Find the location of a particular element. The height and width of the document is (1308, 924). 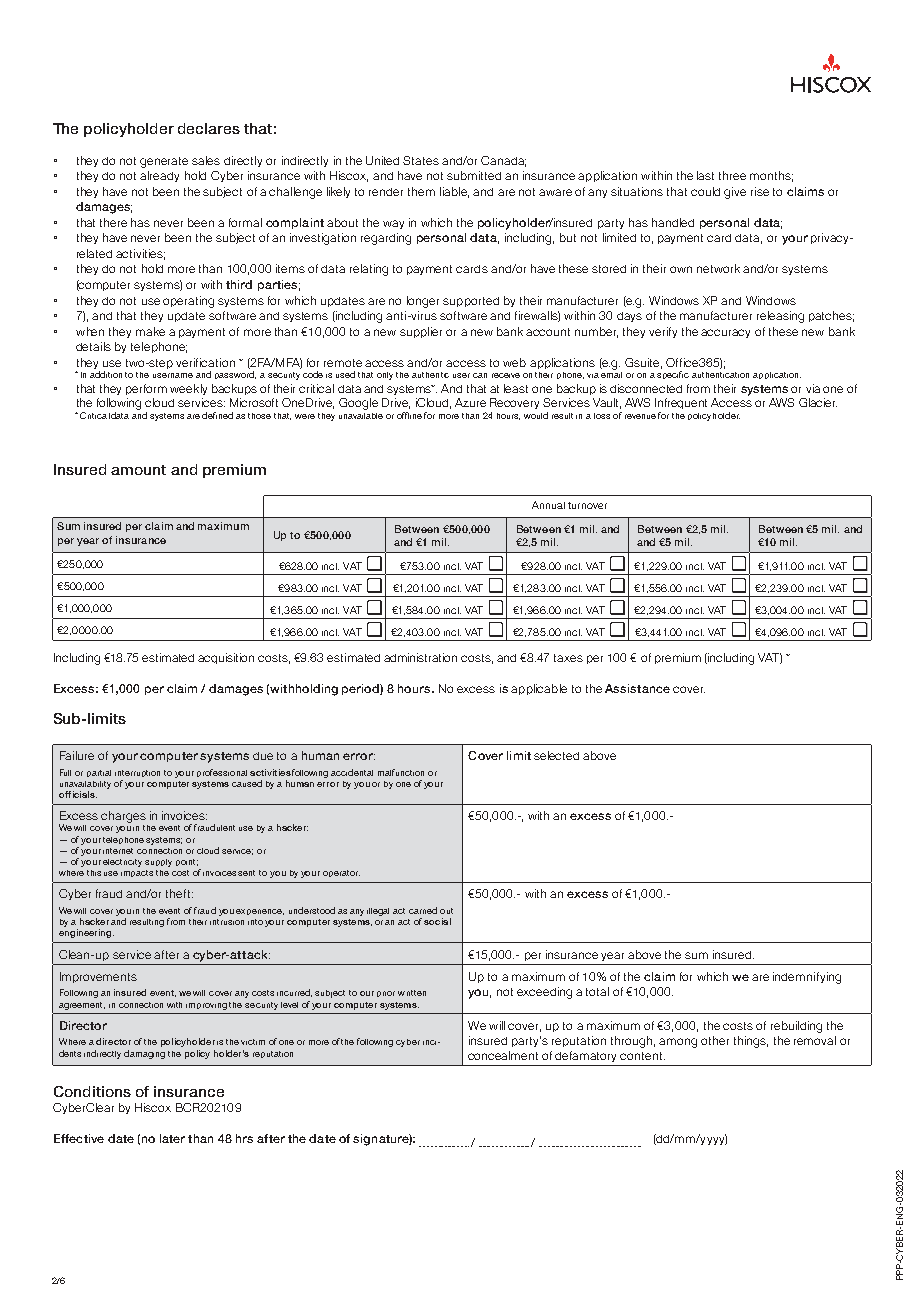

later is located at coordinates (172, 1138).
